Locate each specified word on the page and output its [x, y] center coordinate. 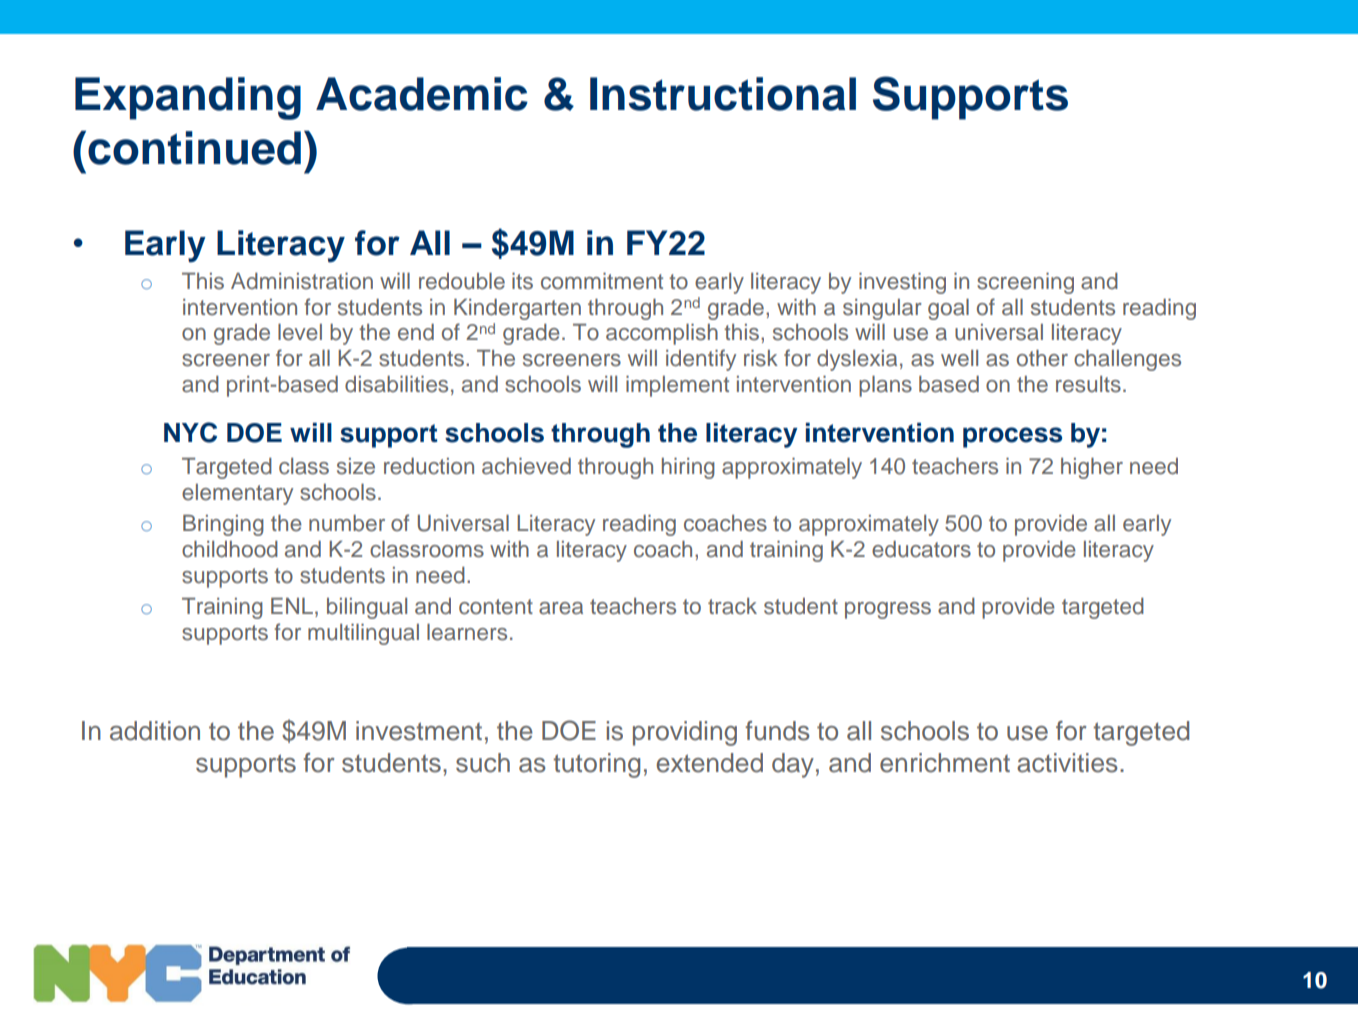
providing [685, 733]
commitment [602, 281]
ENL [292, 606]
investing [902, 283]
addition [155, 731]
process [1012, 437]
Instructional [723, 94]
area [561, 608]
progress [888, 610]
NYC [190, 432]
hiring [688, 468]
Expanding [188, 98]
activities [1067, 763]
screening [1025, 283]
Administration [302, 281]
